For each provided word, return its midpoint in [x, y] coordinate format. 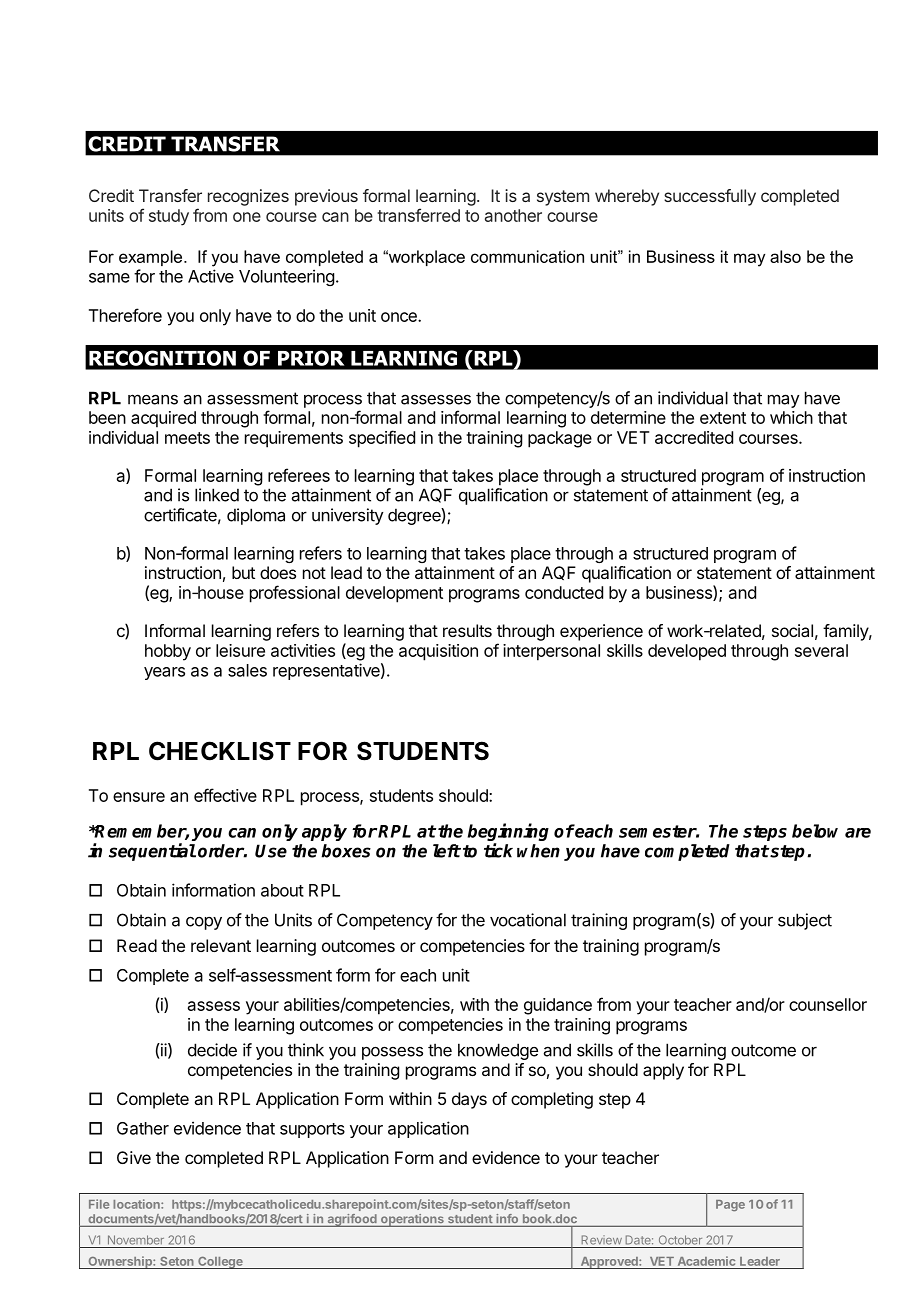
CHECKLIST [220, 751]
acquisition [438, 652]
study [169, 217]
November [136, 1240]
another [513, 215]
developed [687, 652]
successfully [710, 197]
